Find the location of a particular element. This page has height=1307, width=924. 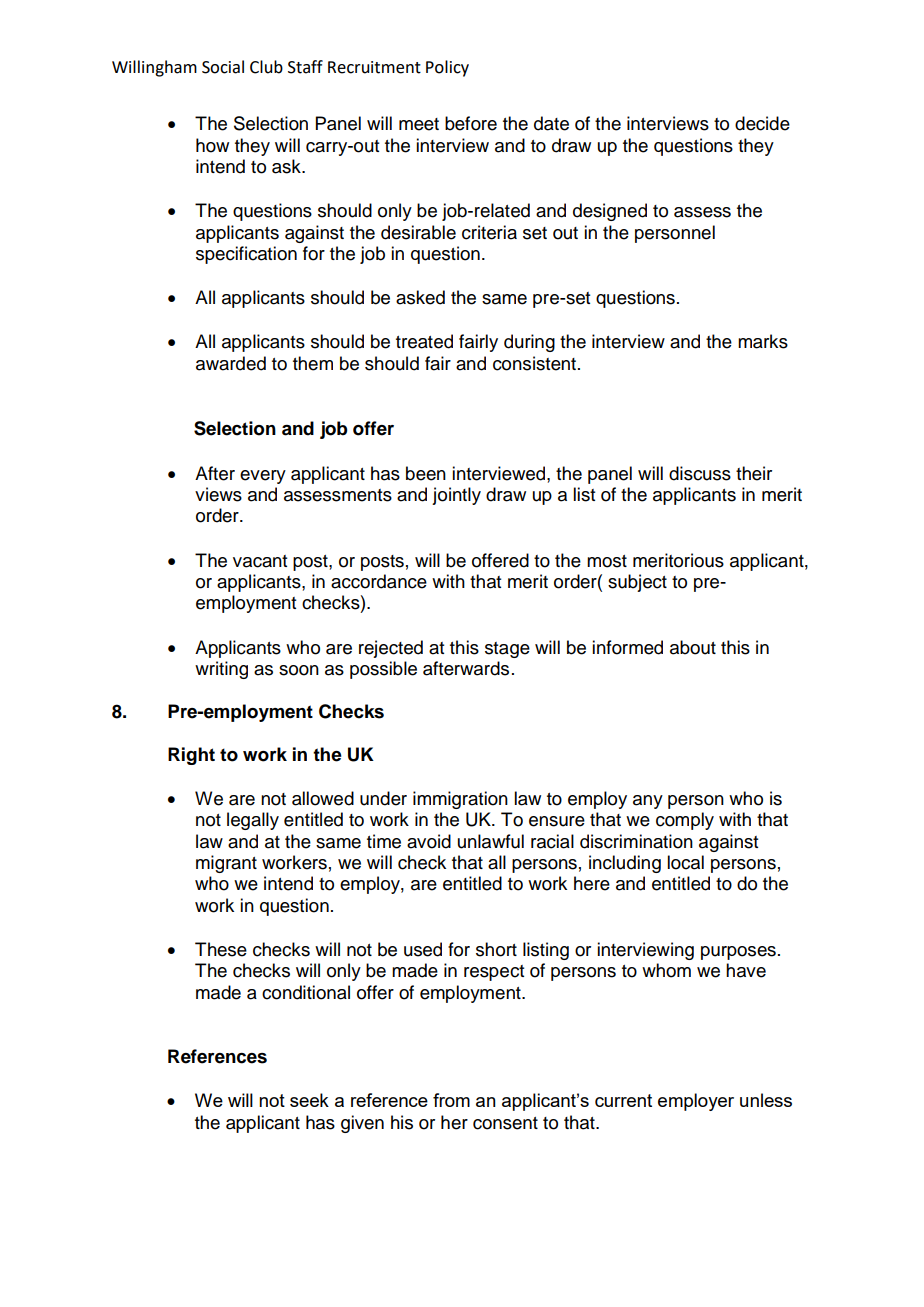

Club is located at coordinates (266, 67).
